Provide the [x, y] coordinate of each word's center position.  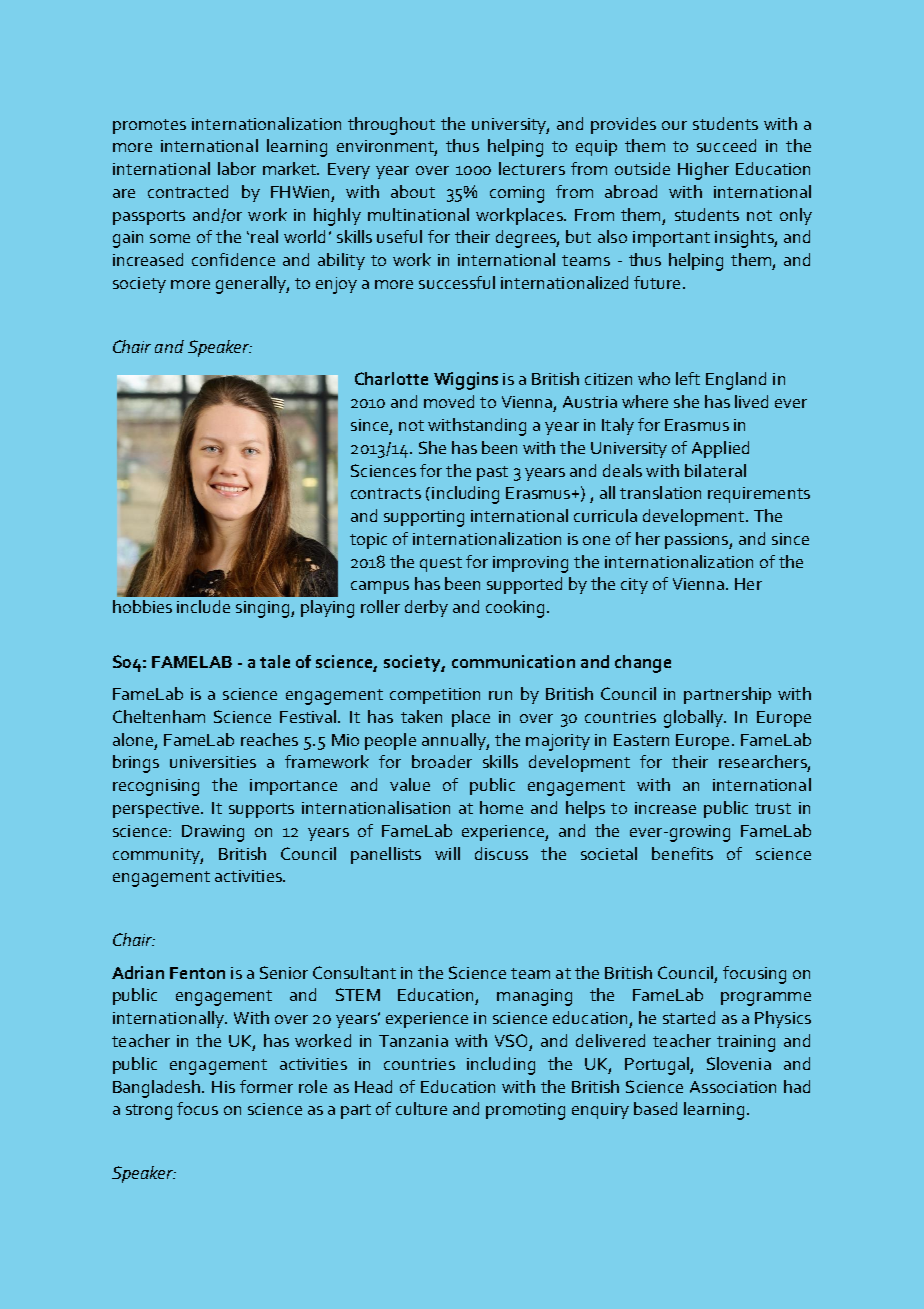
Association [733, 1087]
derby [426, 608]
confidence [233, 259]
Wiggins [466, 381]
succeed [726, 145]
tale [275, 661]
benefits [682, 853]
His [223, 1087]
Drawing [213, 833]
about [413, 191]
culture [421, 1108]
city [634, 586]
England [736, 381]
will [447, 853]
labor [237, 168]
